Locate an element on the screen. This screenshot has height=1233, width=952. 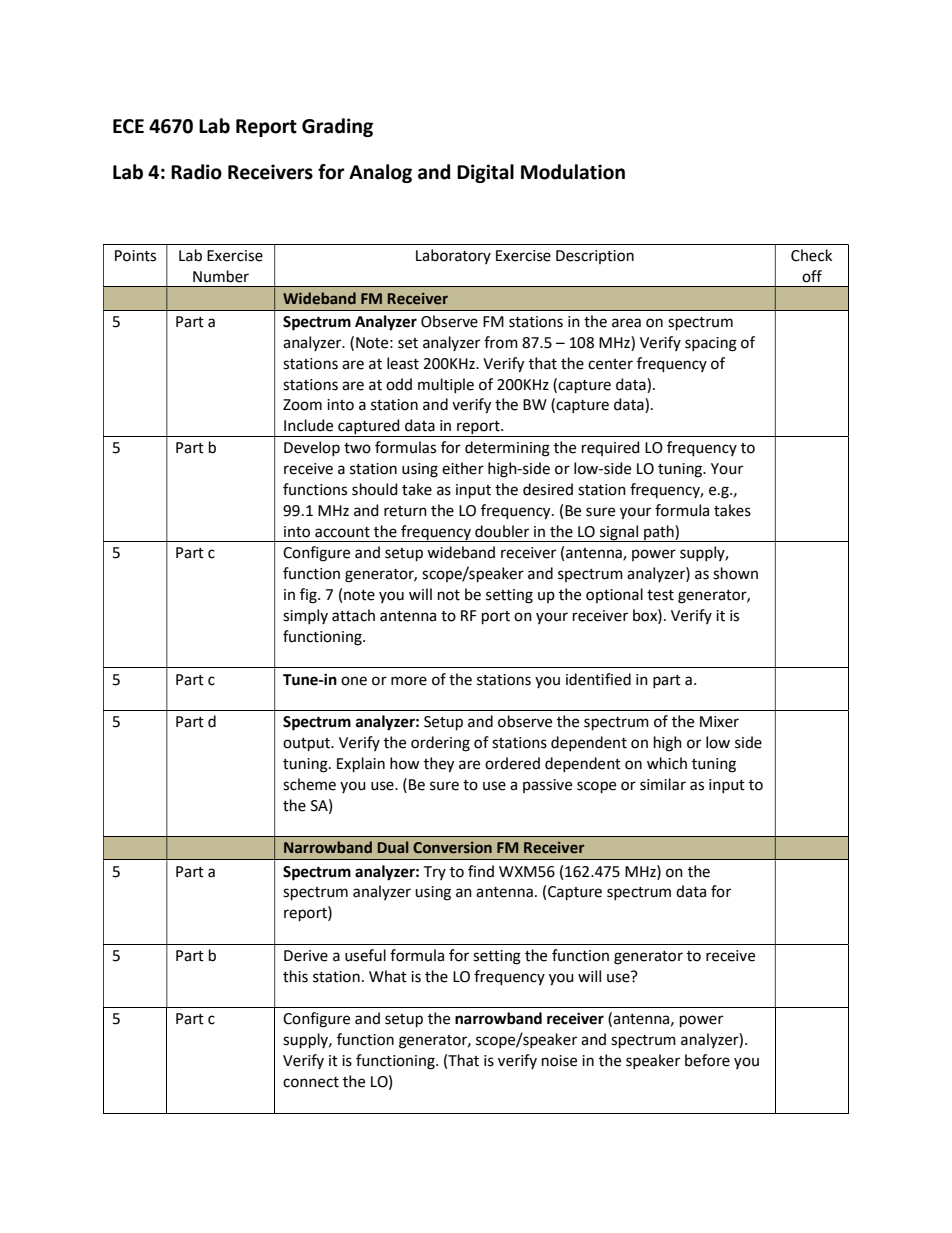
Radio is located at coordinates (196, 172).
